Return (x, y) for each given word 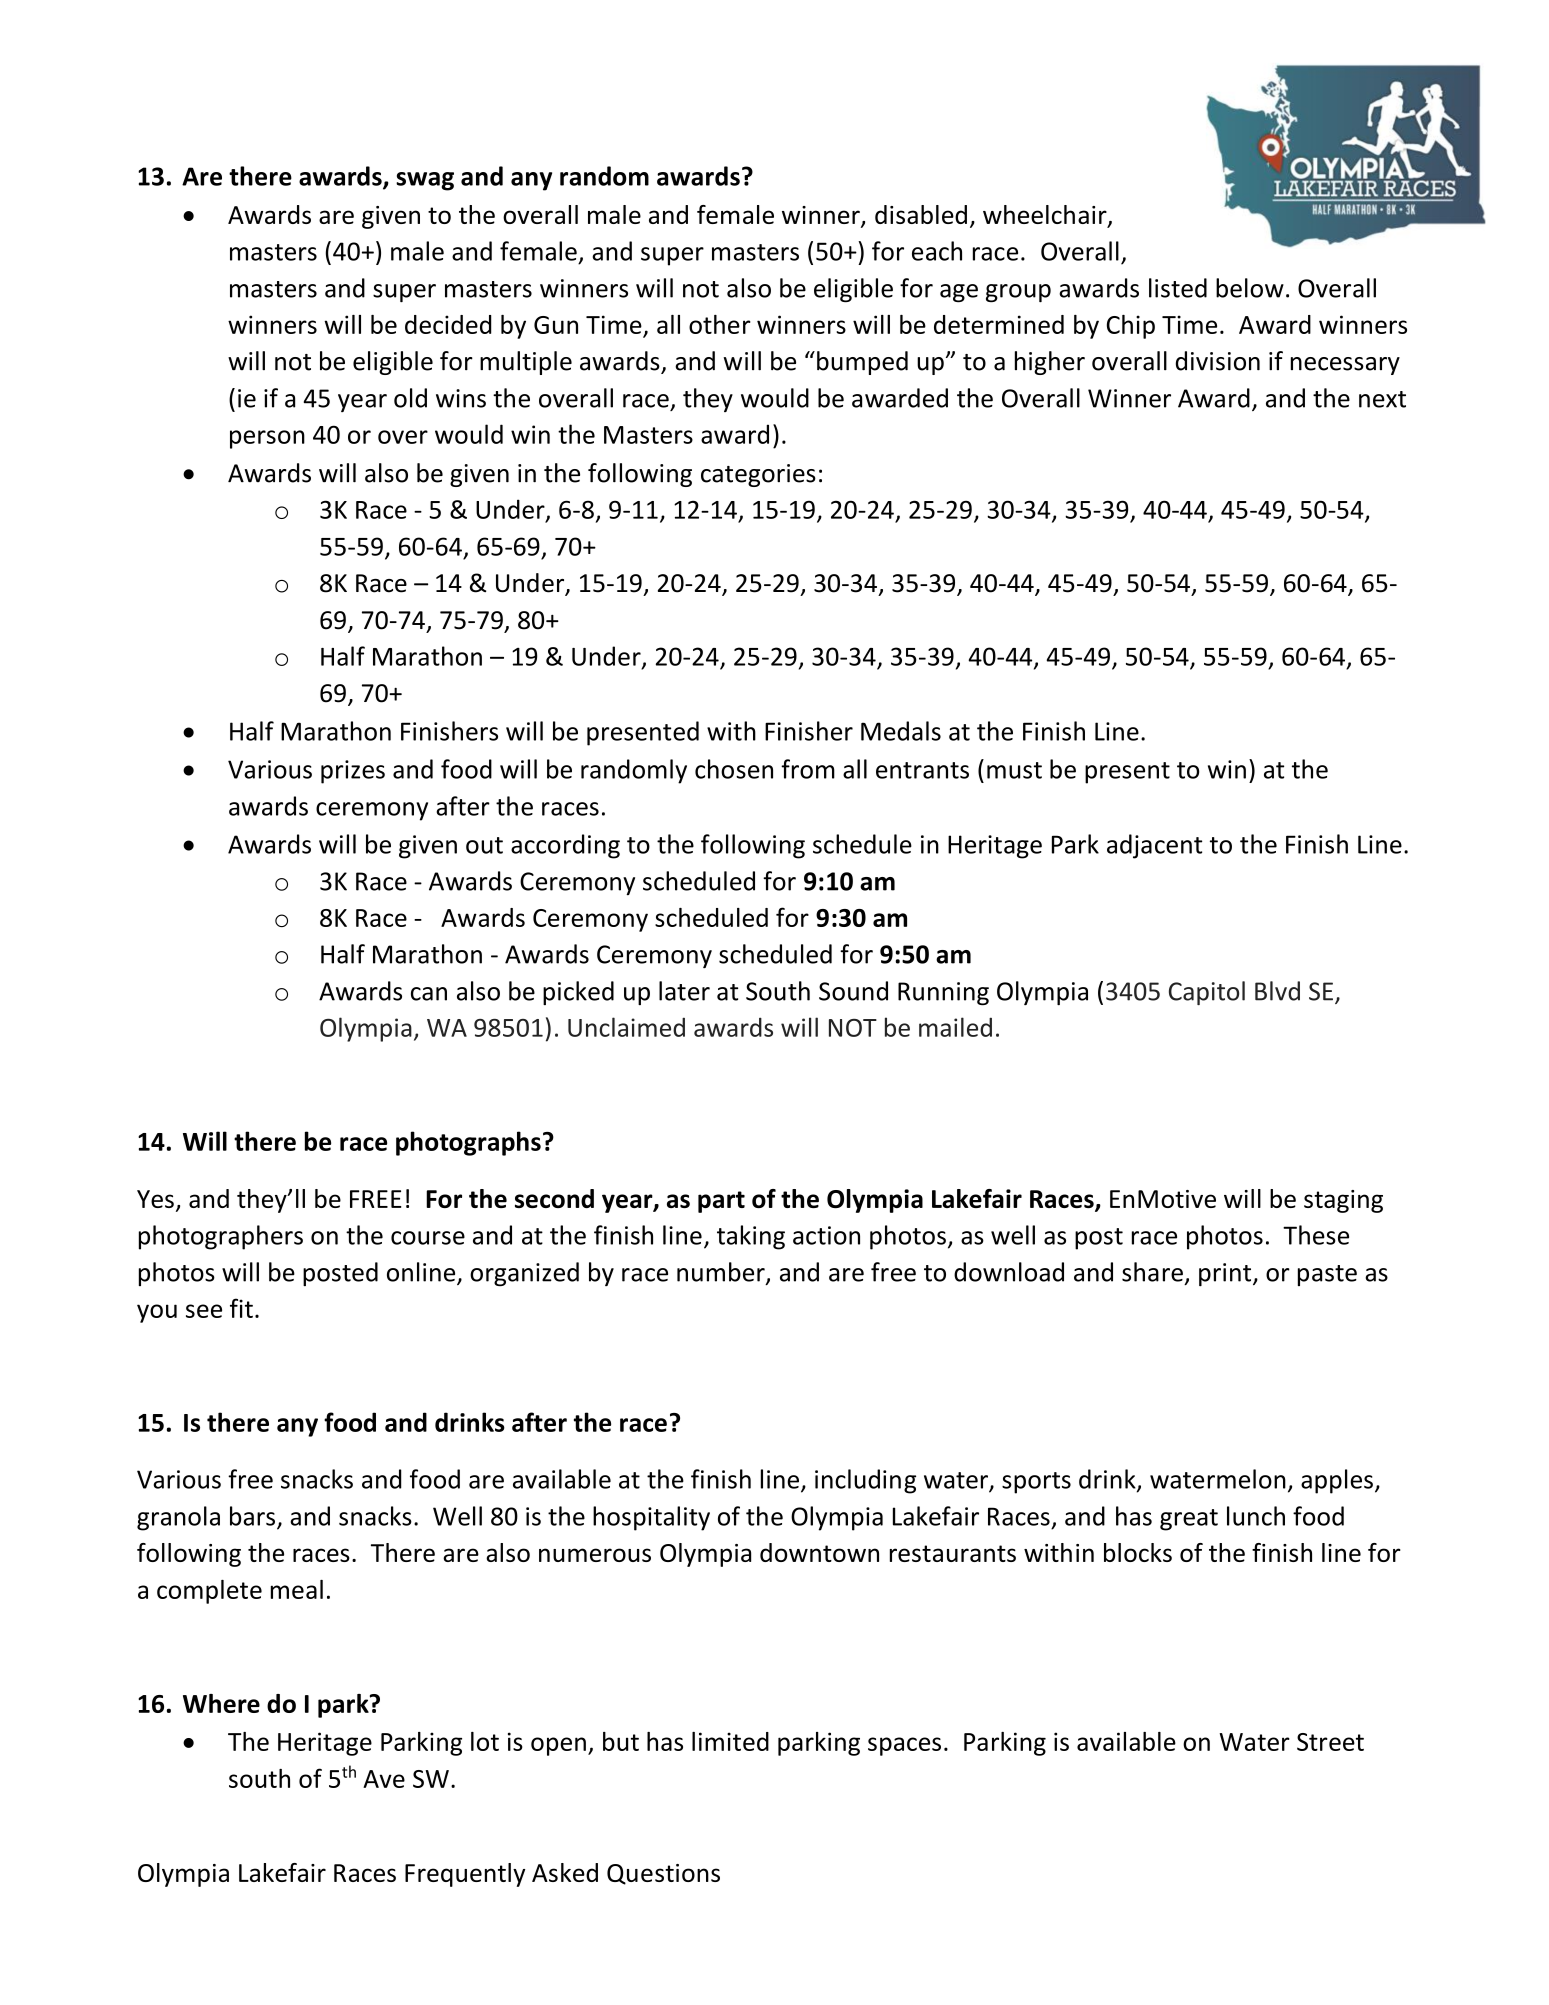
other (720, 324)
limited (730, 1741)
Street (1330, 1742)
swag (425, 181)
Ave (384, 1779)
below (1250, 288)
